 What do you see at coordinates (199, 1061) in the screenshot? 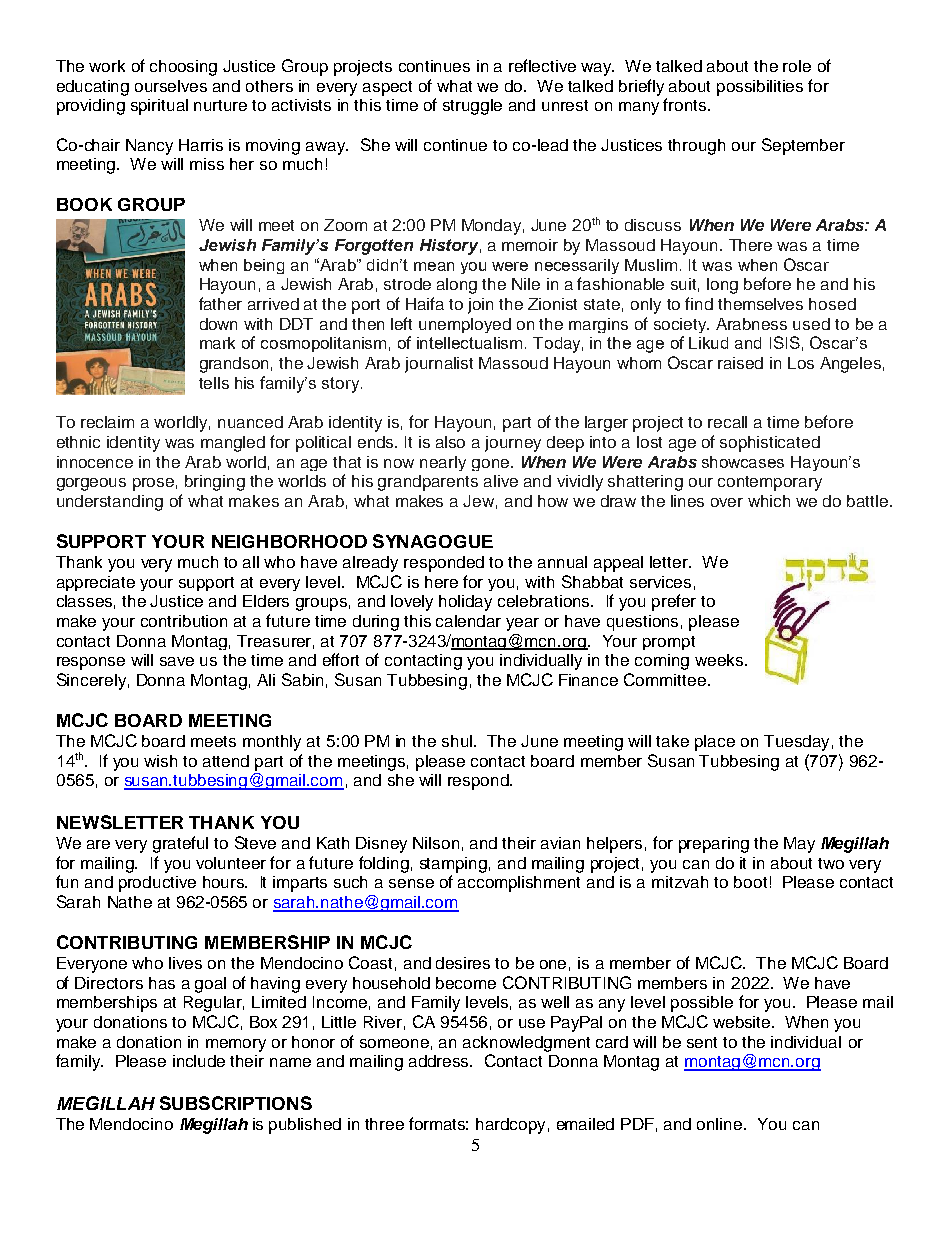
I see `include` at bounding box center [199, 1061].
